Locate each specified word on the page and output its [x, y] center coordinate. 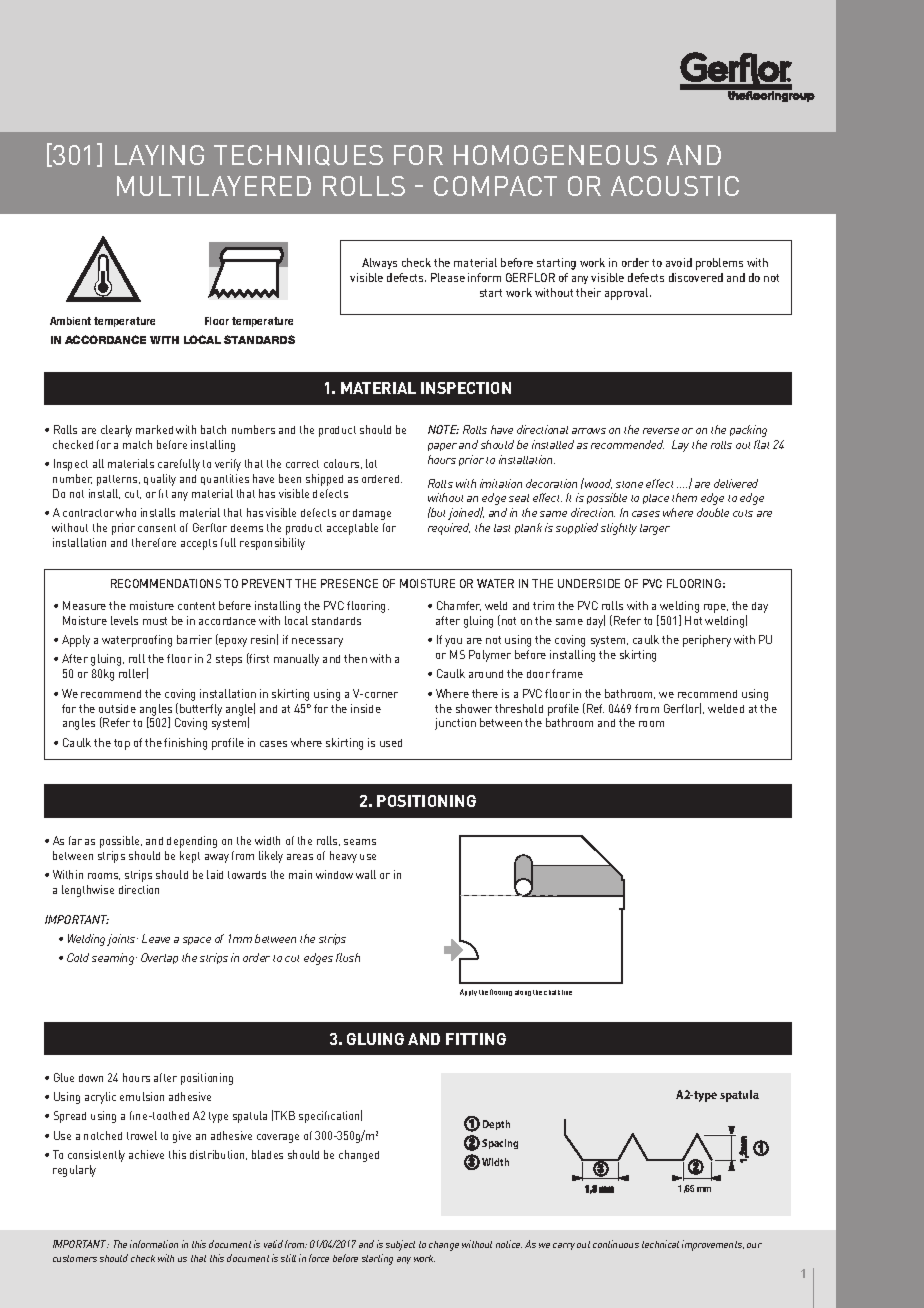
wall [366, 874]
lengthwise [88, 891]
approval [628, 294]
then [355, 658]
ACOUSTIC [675, 186]
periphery [707, 641]
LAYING [159, 155]
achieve [146, 1154]
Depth [496, 1125]
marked [154, 429]
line [567, 992]
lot [371, 463]
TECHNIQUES [298, 155]
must [155, 621]
